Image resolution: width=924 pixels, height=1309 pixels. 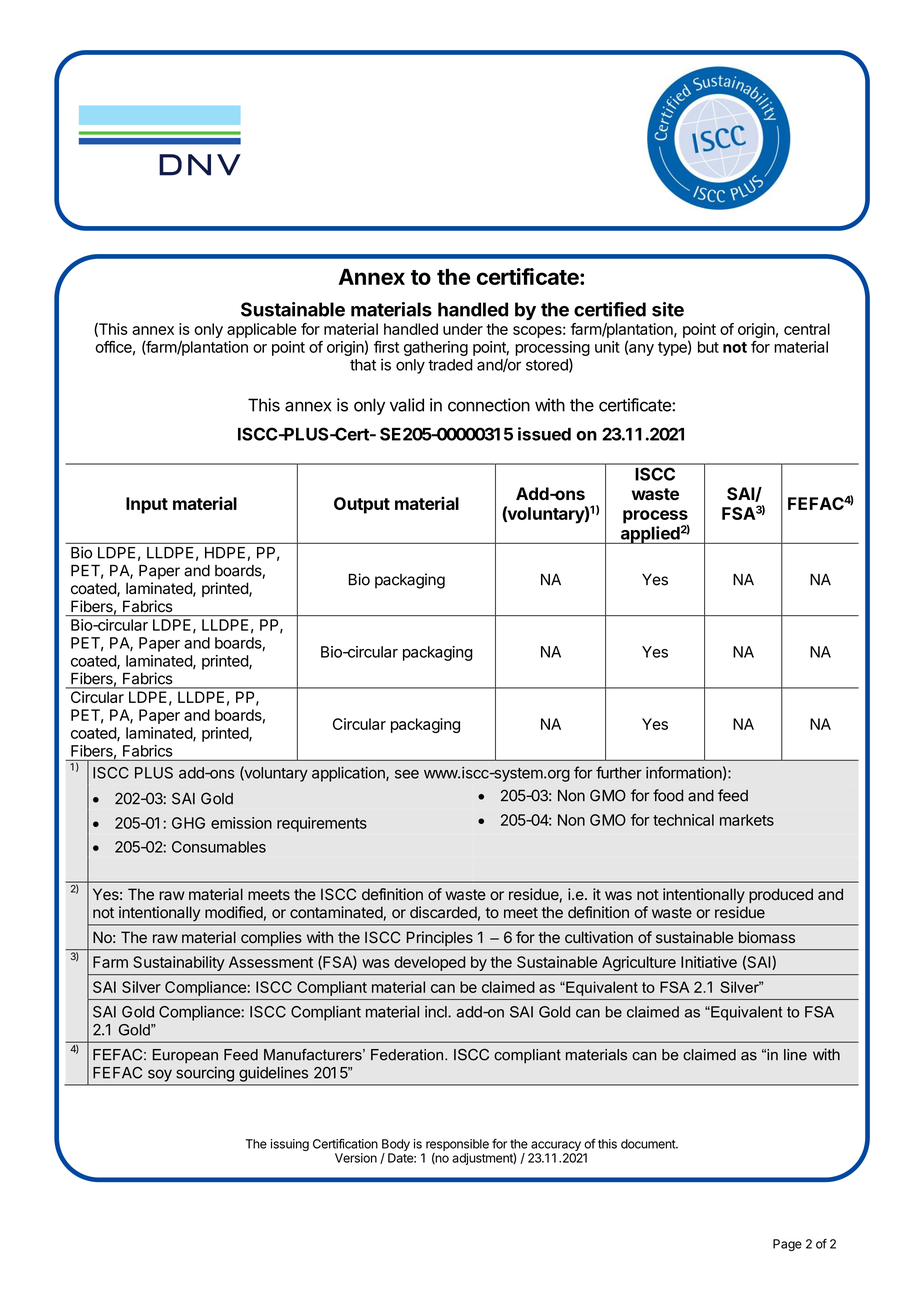 What do you see at coordinates (241, 823) in the screenshot?
I see `emission` at bounding box center [241, 823].
